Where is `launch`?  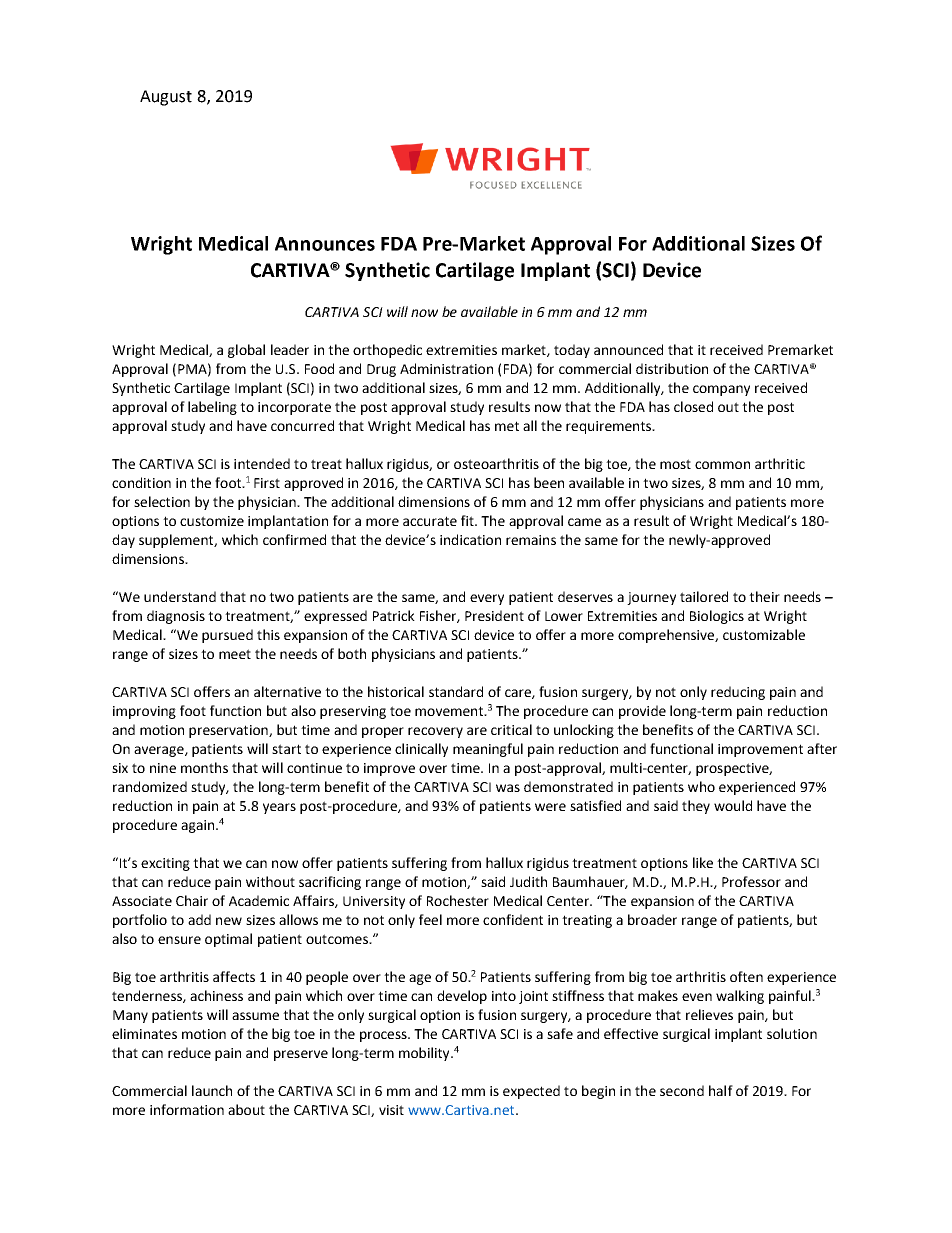
launch is located at coordinates (212, 1090).
